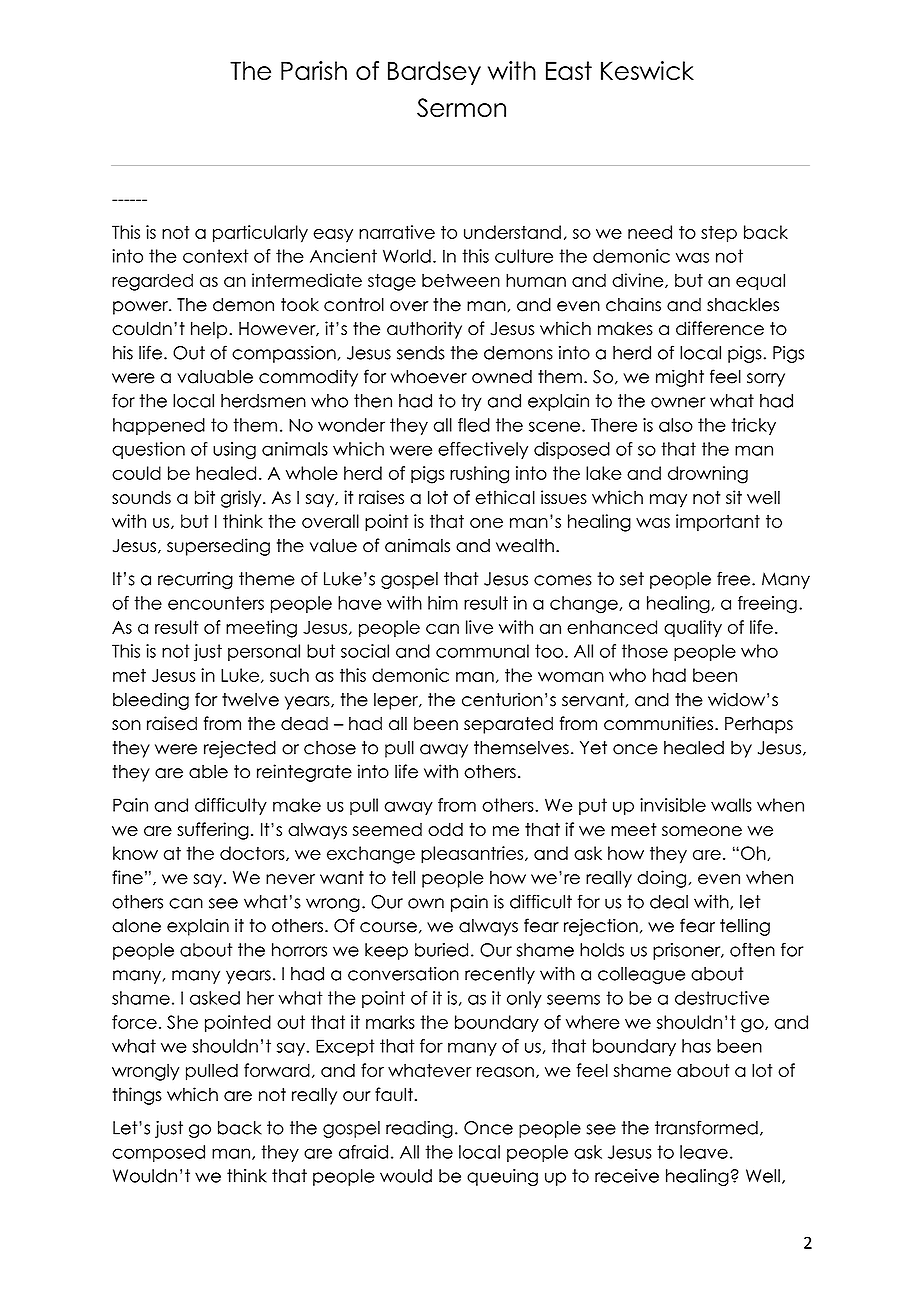  Describe the element at coordinates (205, 497) in the screenshot. I see `bit` at that location.
